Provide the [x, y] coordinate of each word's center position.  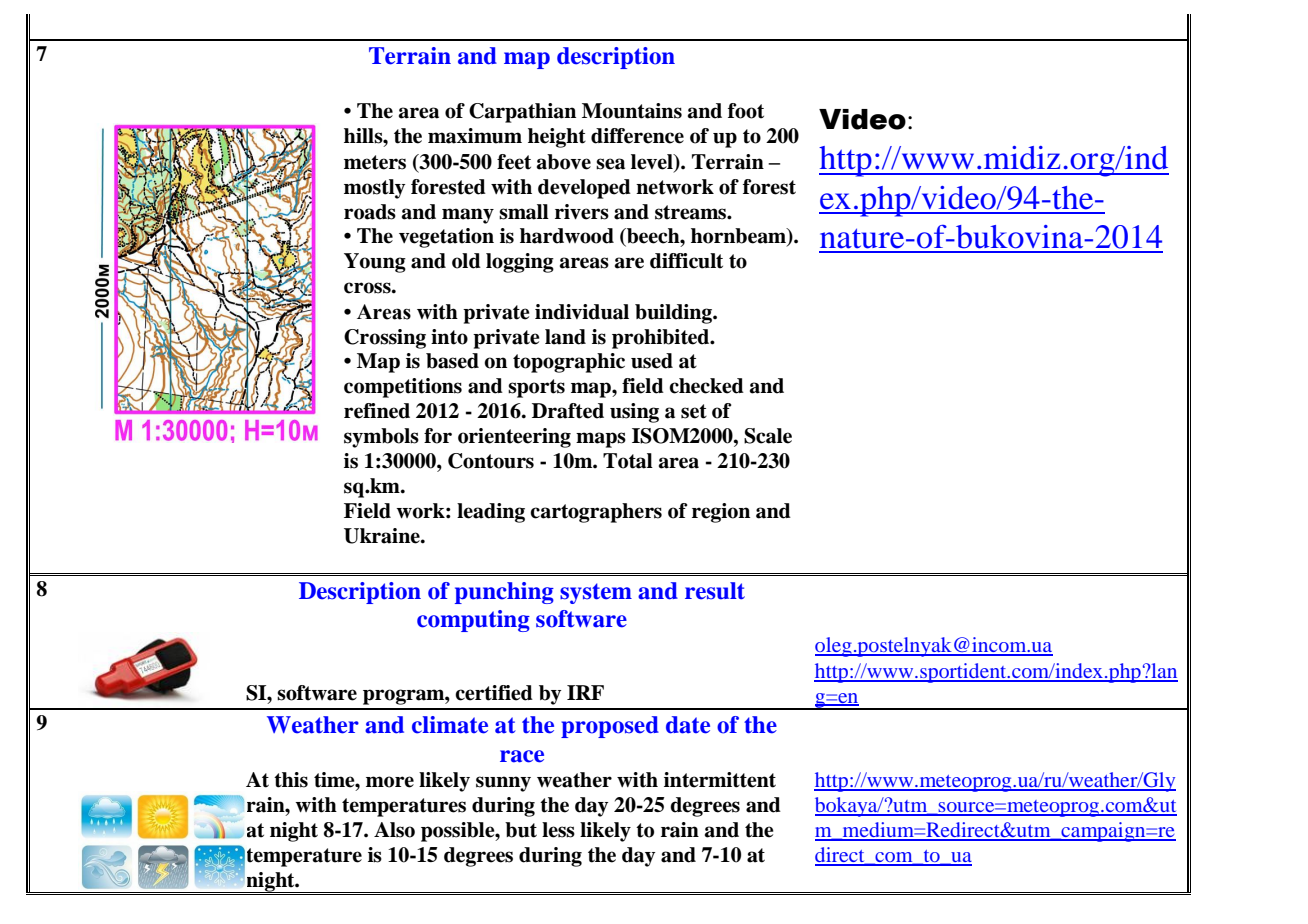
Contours [491, 461]
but [521, 830]
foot [746, 111]
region [721, 513]
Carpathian [522, 113]
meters [375, 162]
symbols [381, 438]
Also [394, 830]
